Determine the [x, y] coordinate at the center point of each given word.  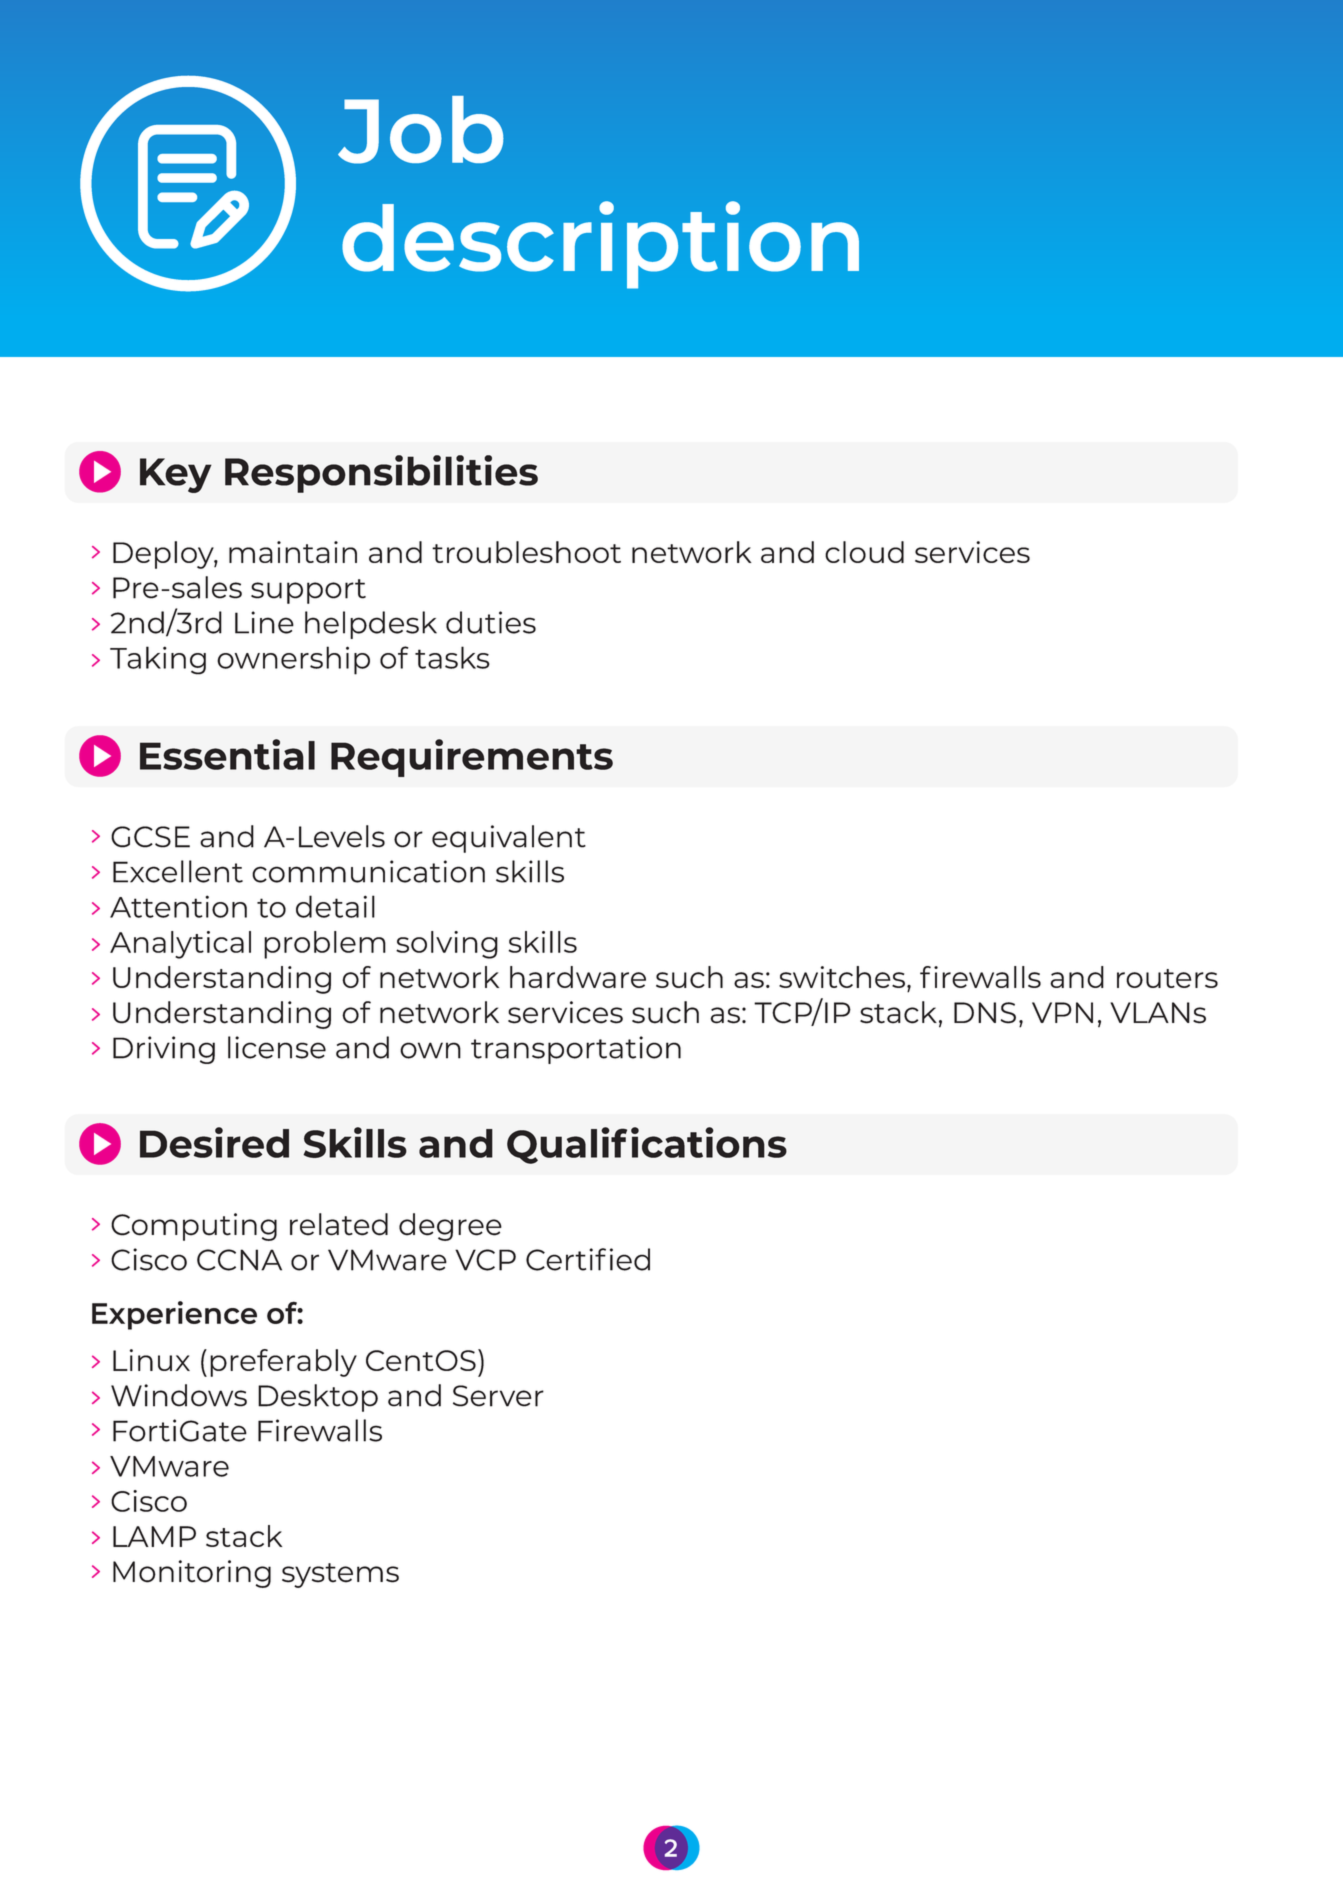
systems [340, 1575]
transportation [576, 1050]
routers [1167, 978]
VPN [1062, 1012]
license [277, 1047]
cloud [864, 552]
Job [421, 130]
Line [264, 622]
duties [491, 622]
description [600, 245]
